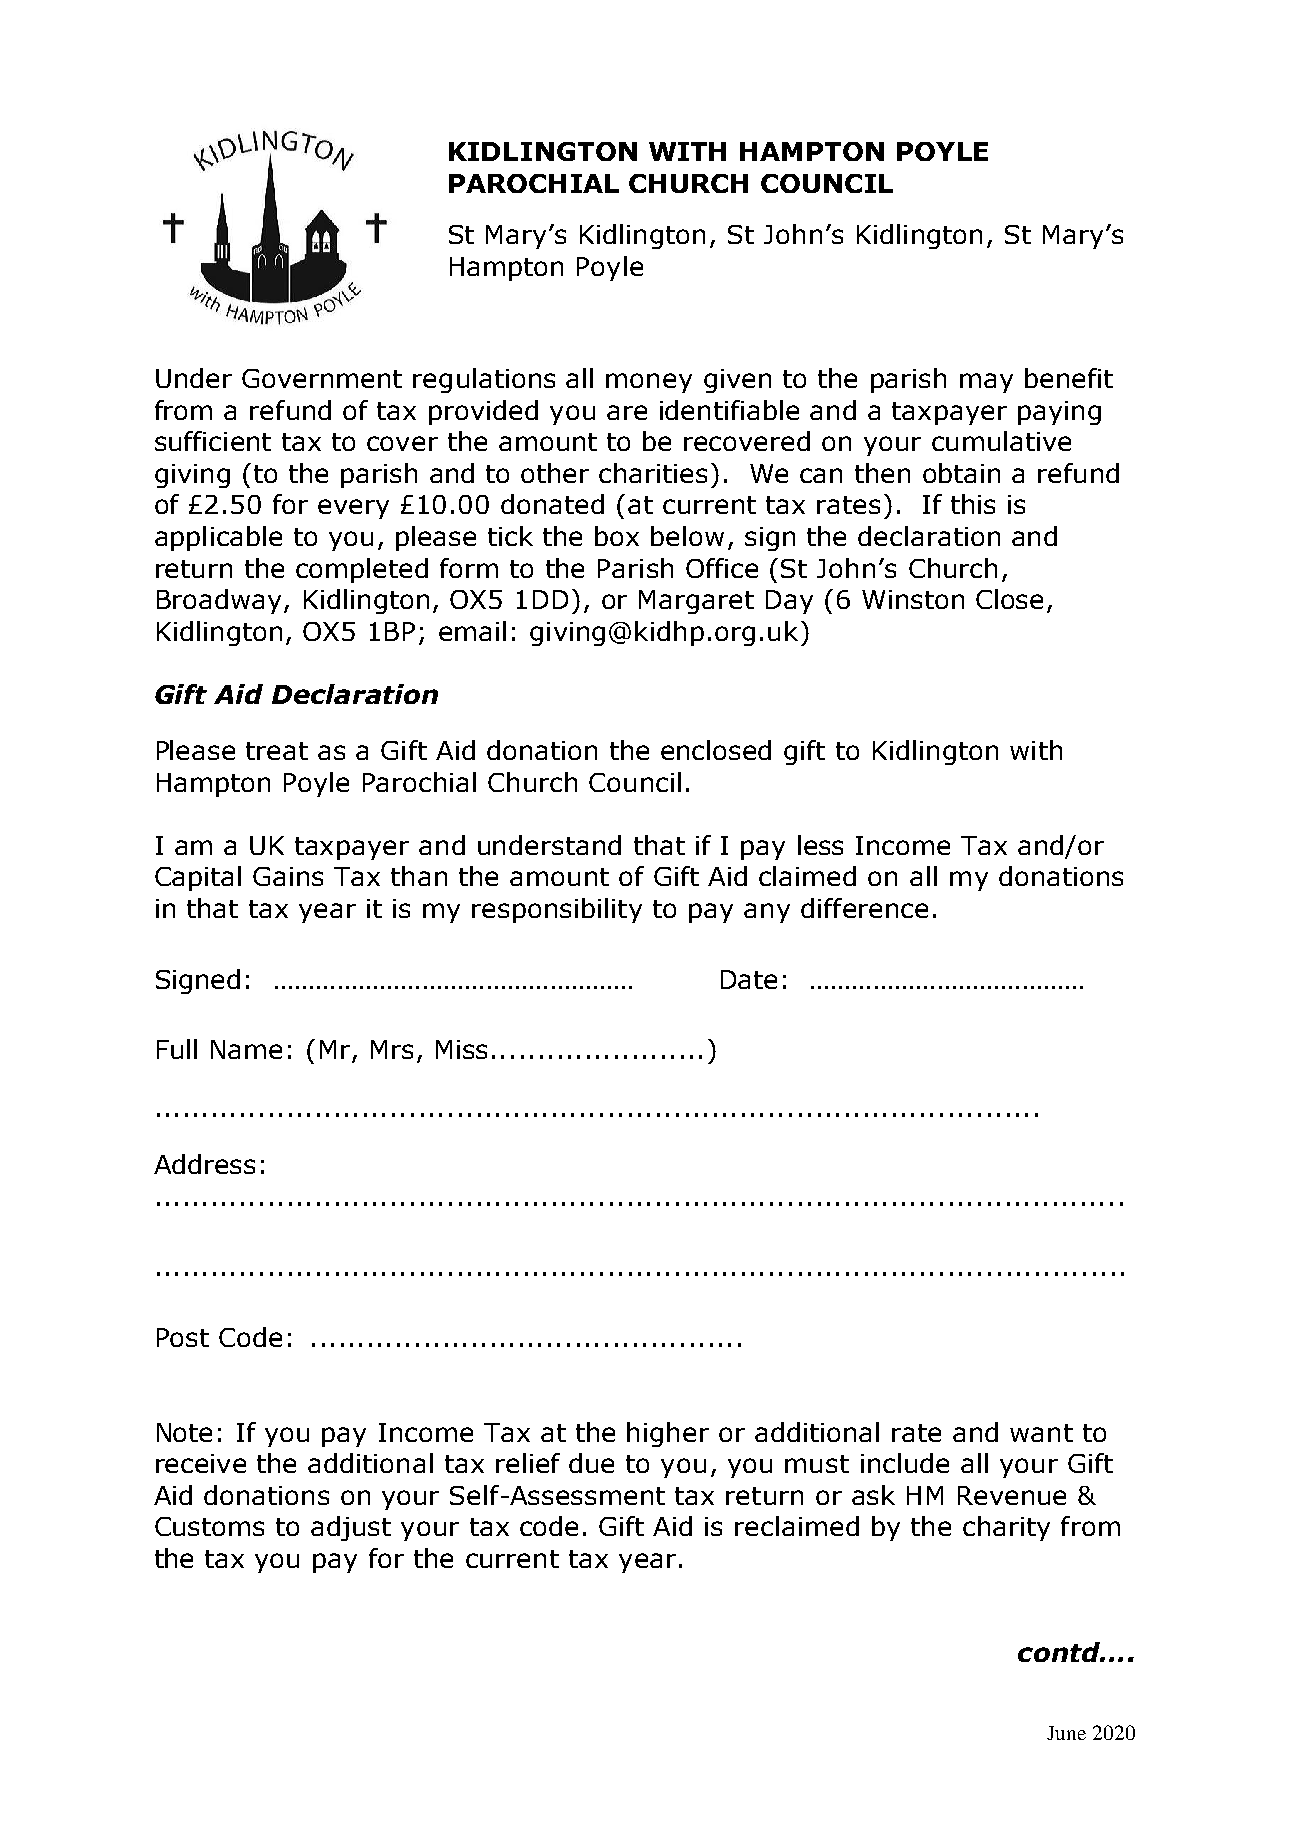  I want to click on adjust, so click(351, 1528).
